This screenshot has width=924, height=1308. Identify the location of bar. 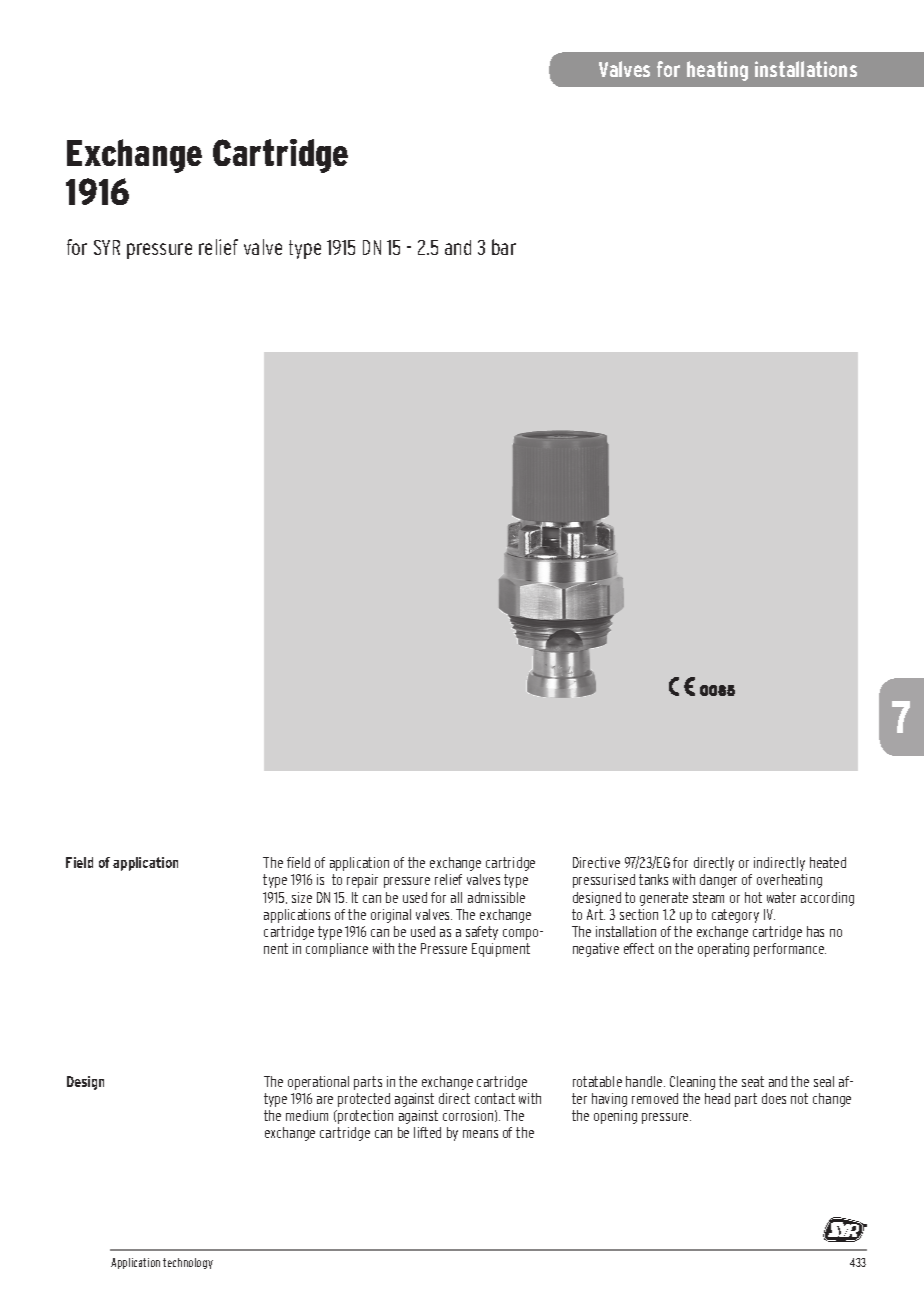
(504, 247).
